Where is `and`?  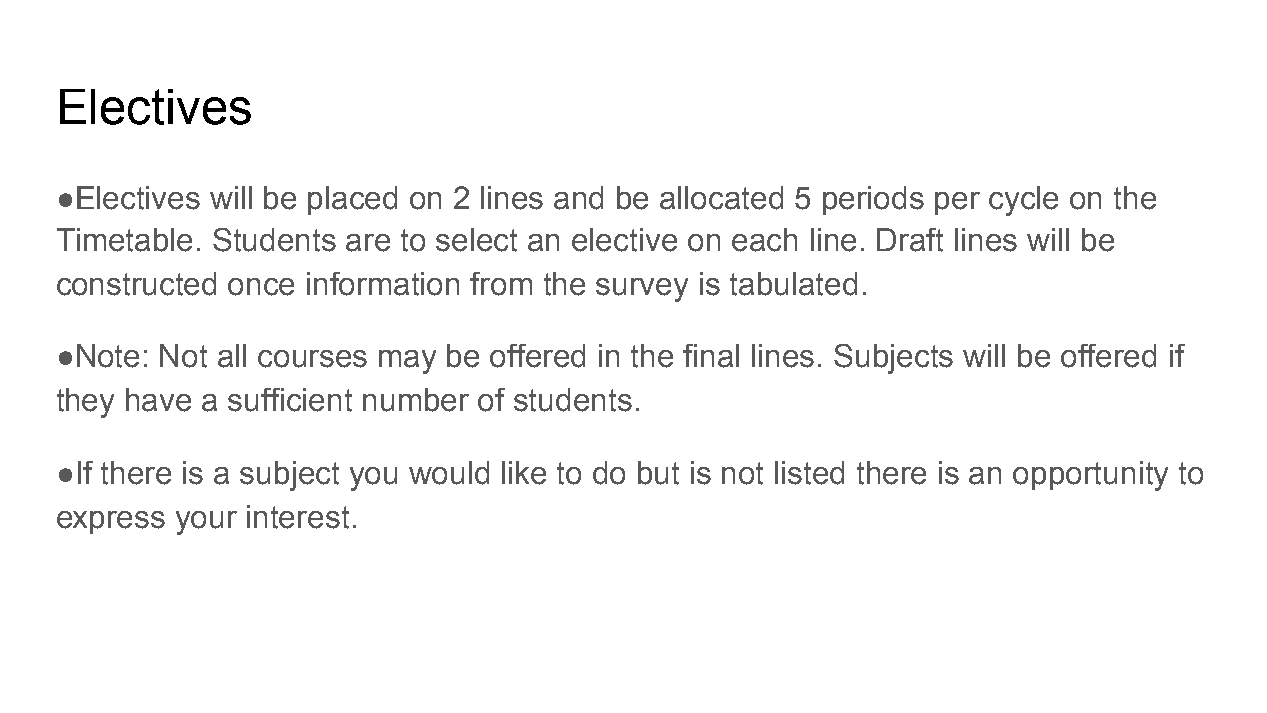
and is located at coordinates (578, 198).
